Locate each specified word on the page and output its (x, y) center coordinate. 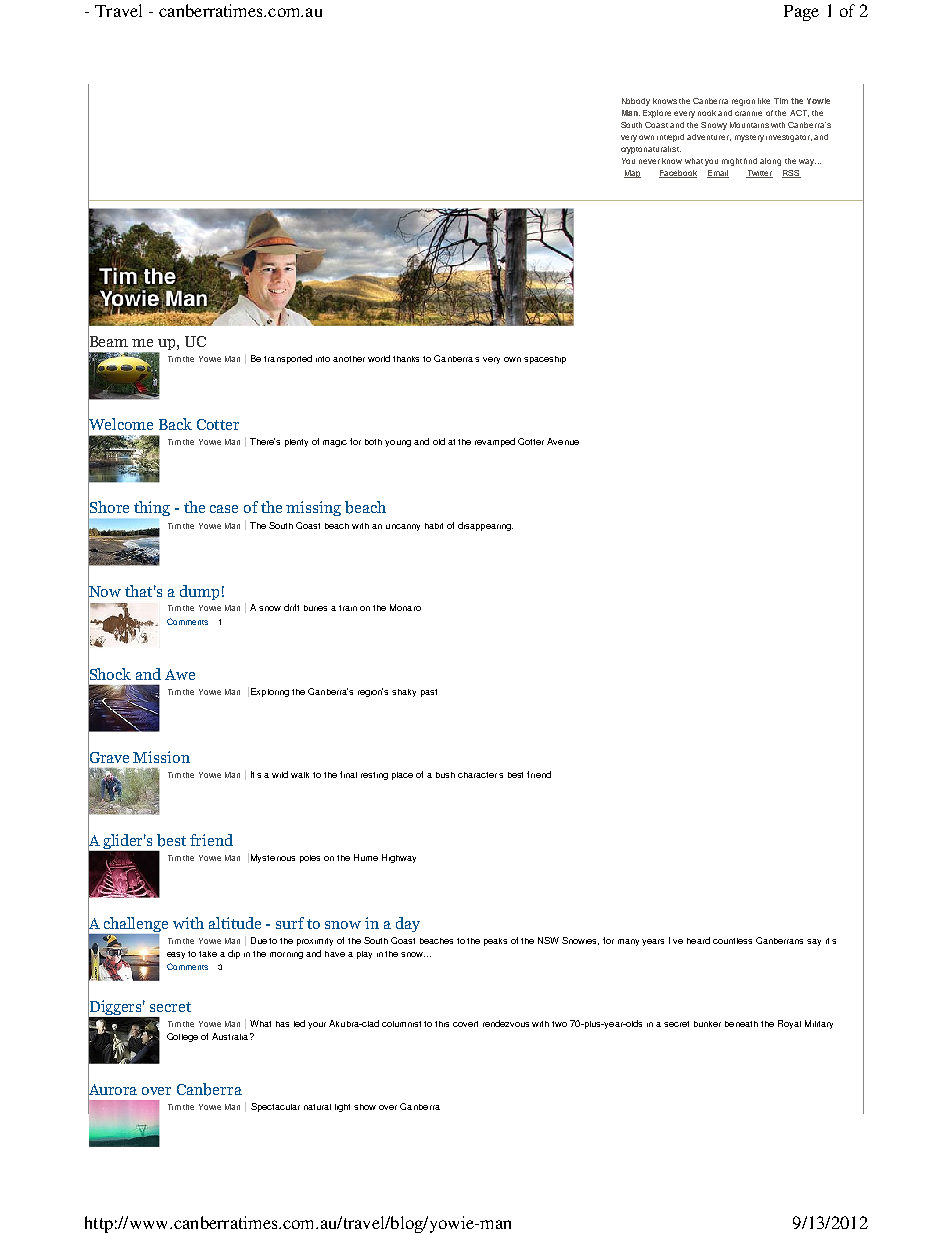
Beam (108, 342)
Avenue (563, 441)
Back (175, 424)
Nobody (636, 102)
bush (445, 775)
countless (732, 941)
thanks (406, 359)
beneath (741, 1024)
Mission (161, 757)
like (764, 101)
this (442, 1024)
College (182, 1037)
